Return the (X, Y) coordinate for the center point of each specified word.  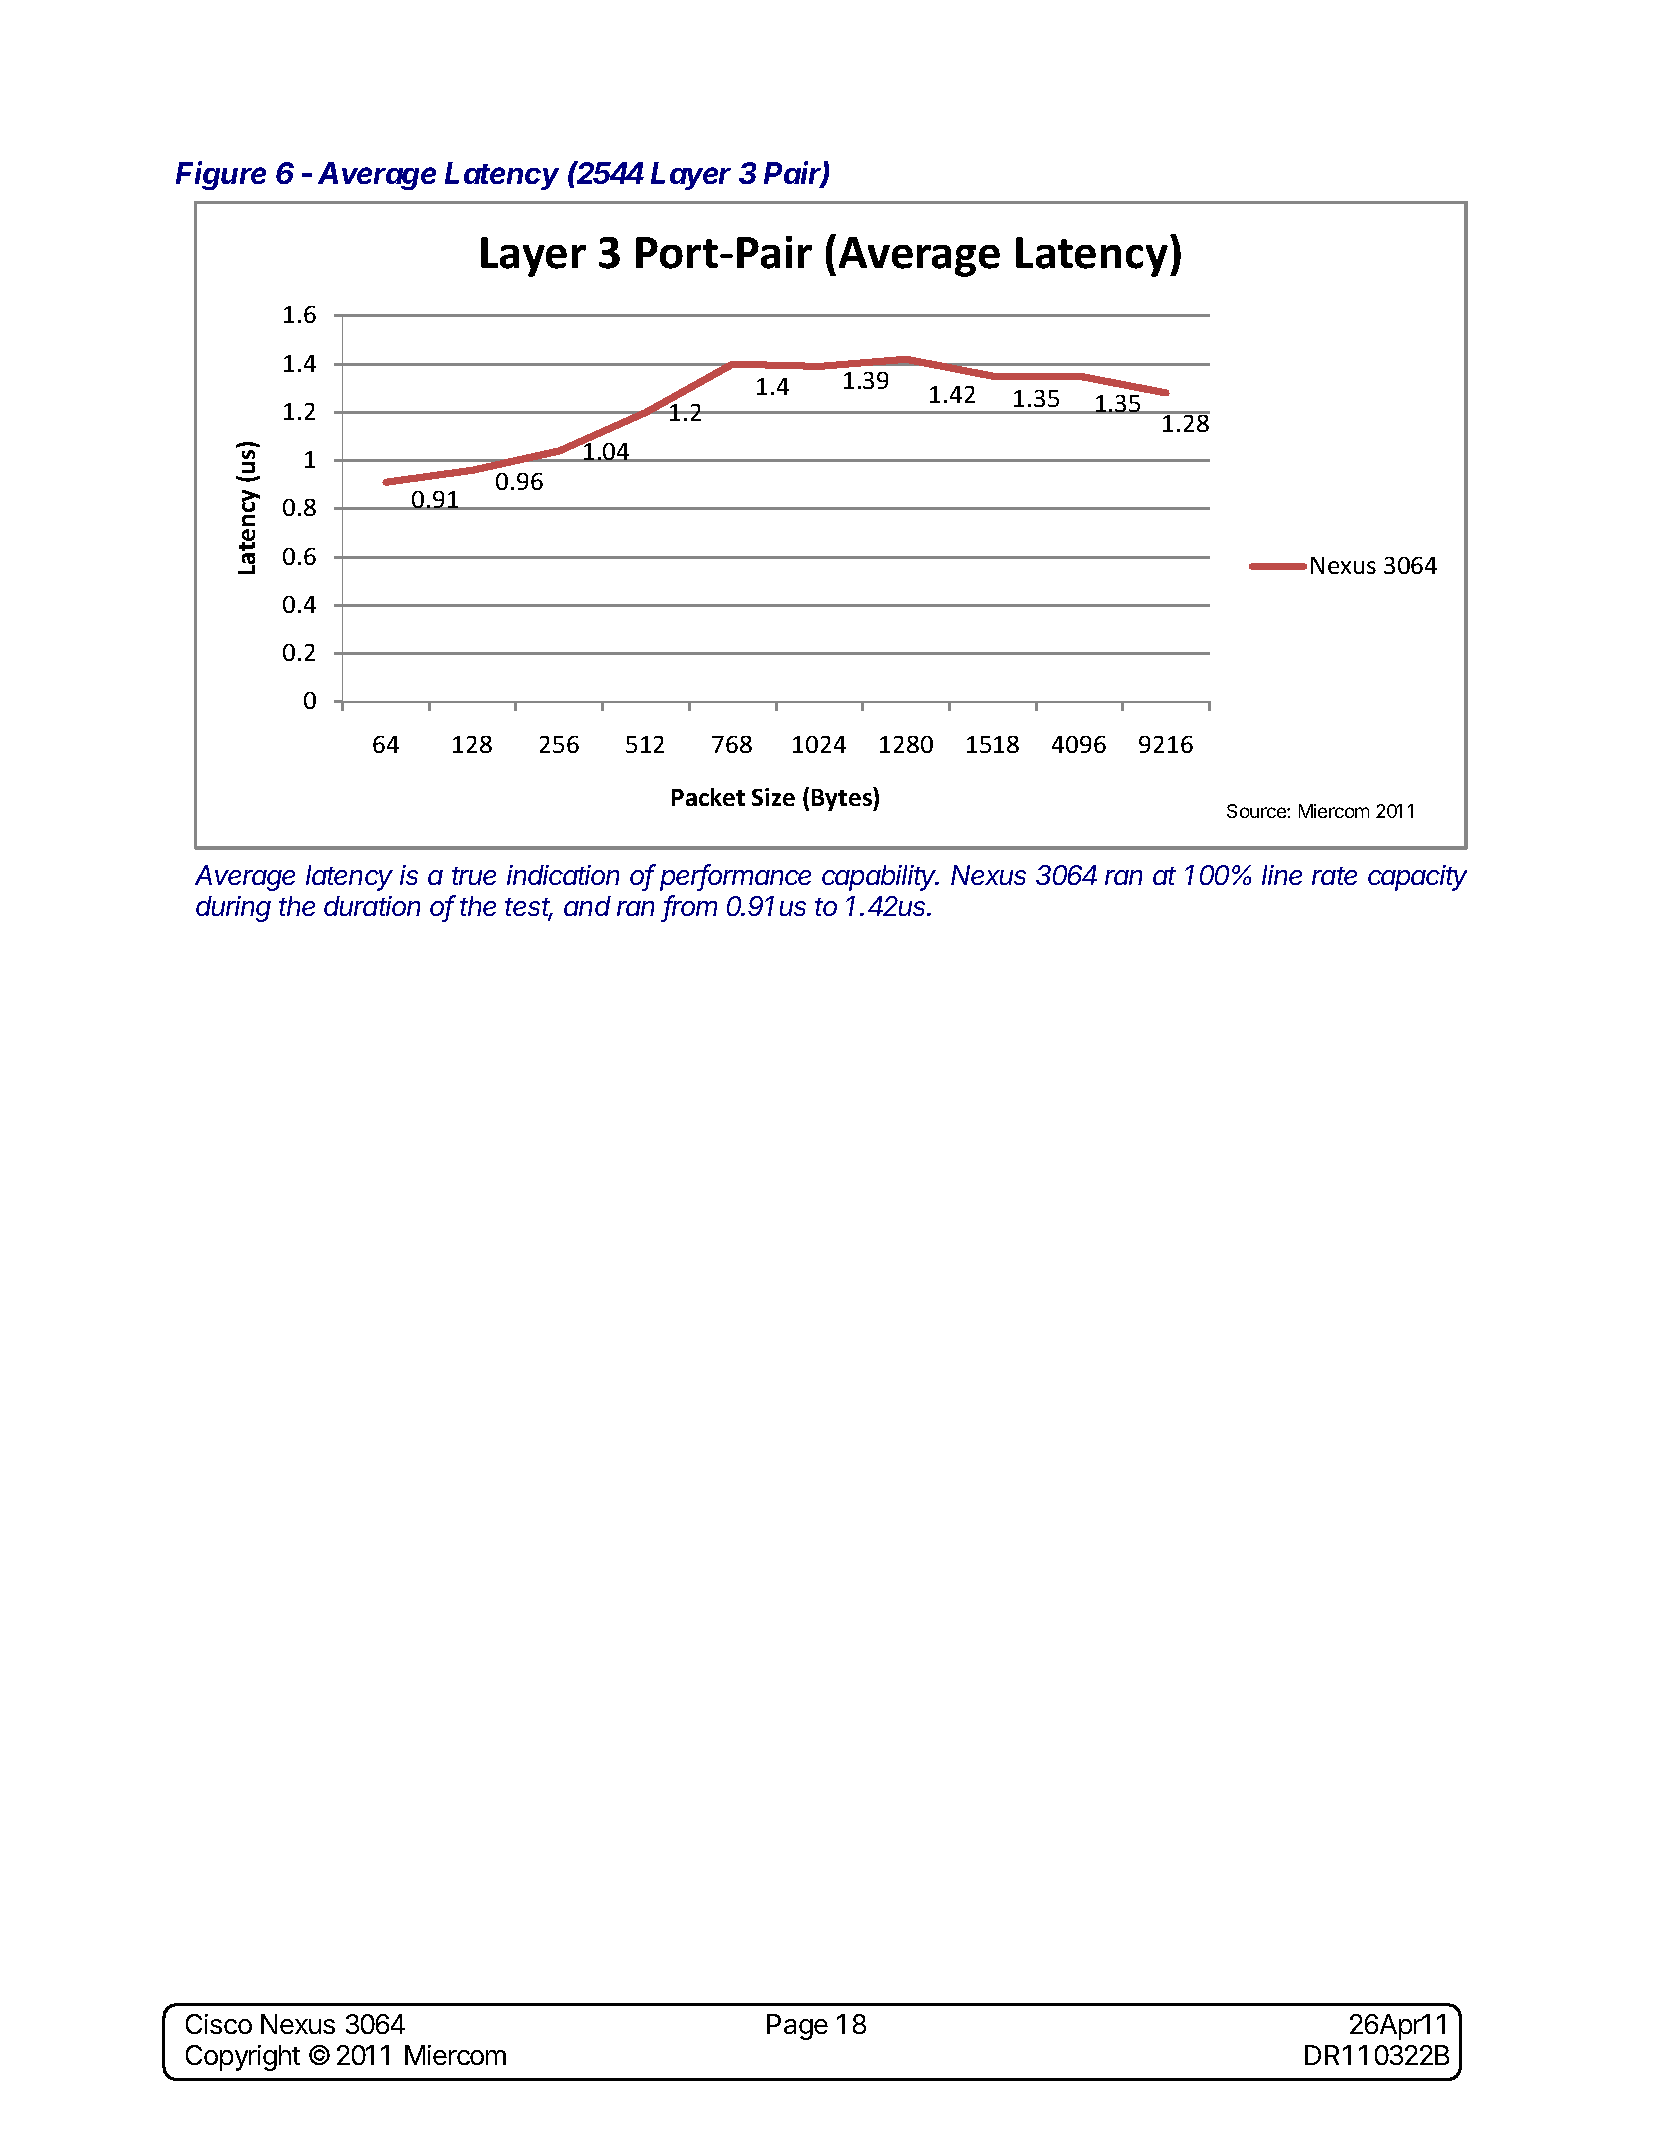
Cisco (219, 2024)
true (474, 876)
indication (563, 875)
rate (1334, 876)
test (529, 909)
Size (773, 797)
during (233, 909)
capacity (1417, 878)
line (1282, 875)
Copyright (243, 2058)
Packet (708, 797)
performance (735, 877)
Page (797, 2027)
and (587, 906)
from (690, 907)
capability (880, 878)
